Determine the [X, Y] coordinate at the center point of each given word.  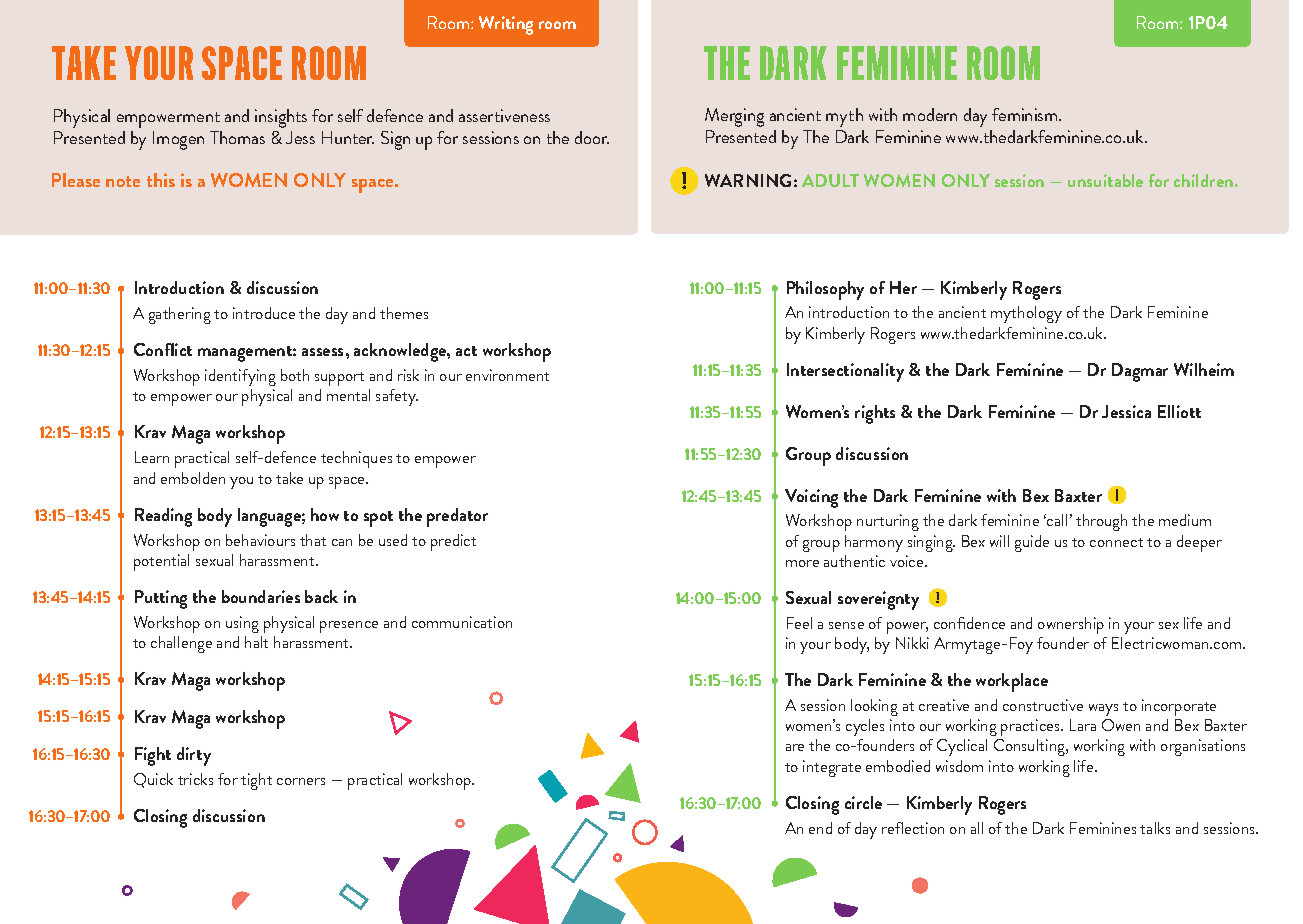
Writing [506, 25]
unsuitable [1105, 180]
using [242, 624]
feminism [1026, 114]
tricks [195, 779]
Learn [152, 457]
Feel [799, 623]
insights [281, 118]
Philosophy [825, 290]
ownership [1071, 625]
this [161, 180]
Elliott [1179, 411]
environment [507, 375]
